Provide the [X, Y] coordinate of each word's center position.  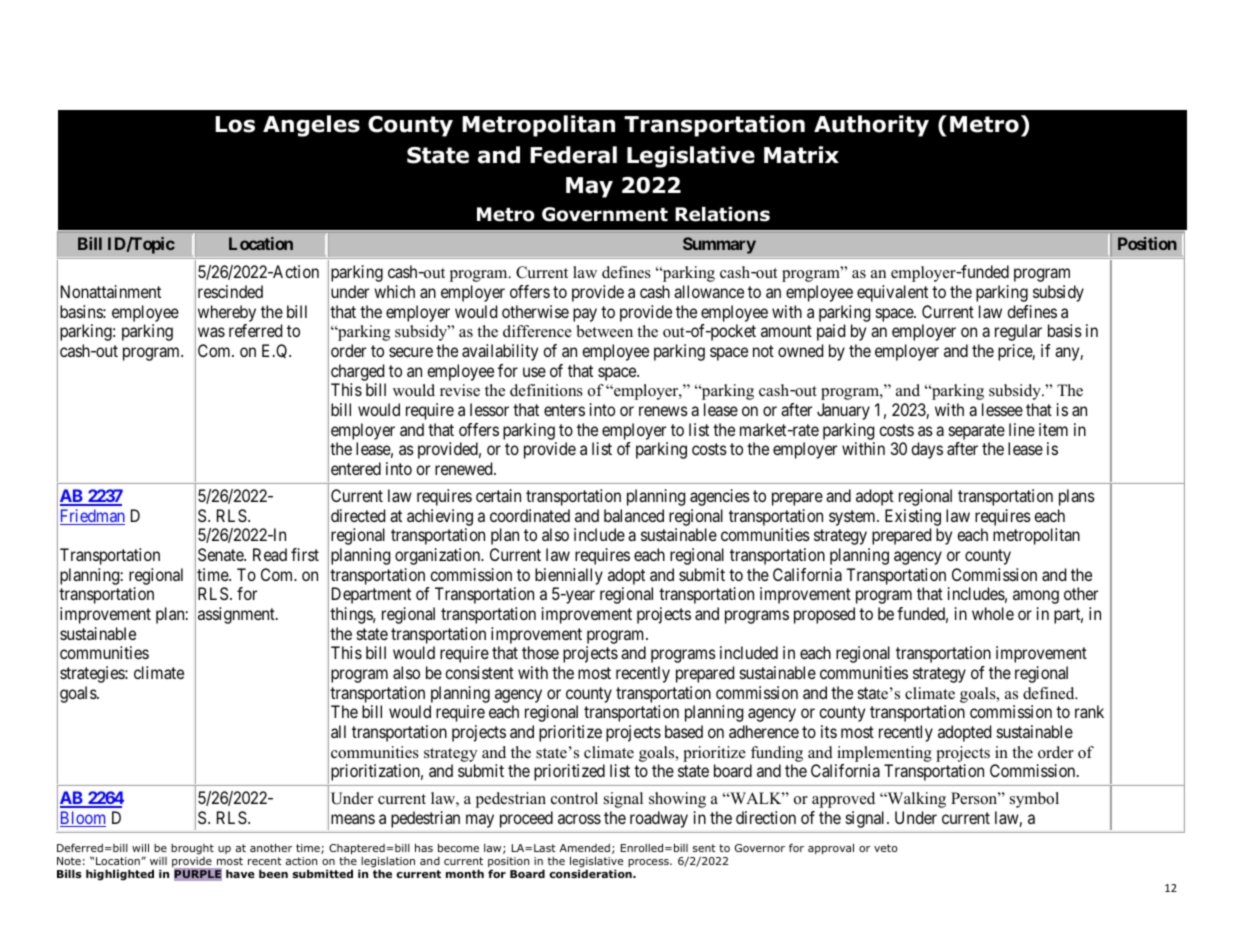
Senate [221, 554]
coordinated [530, 515]
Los [235, 124]
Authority [871, 126]
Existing [913, 517]
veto [886, 848]
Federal [573, 155]
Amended [585, 848]
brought [192, 849]
